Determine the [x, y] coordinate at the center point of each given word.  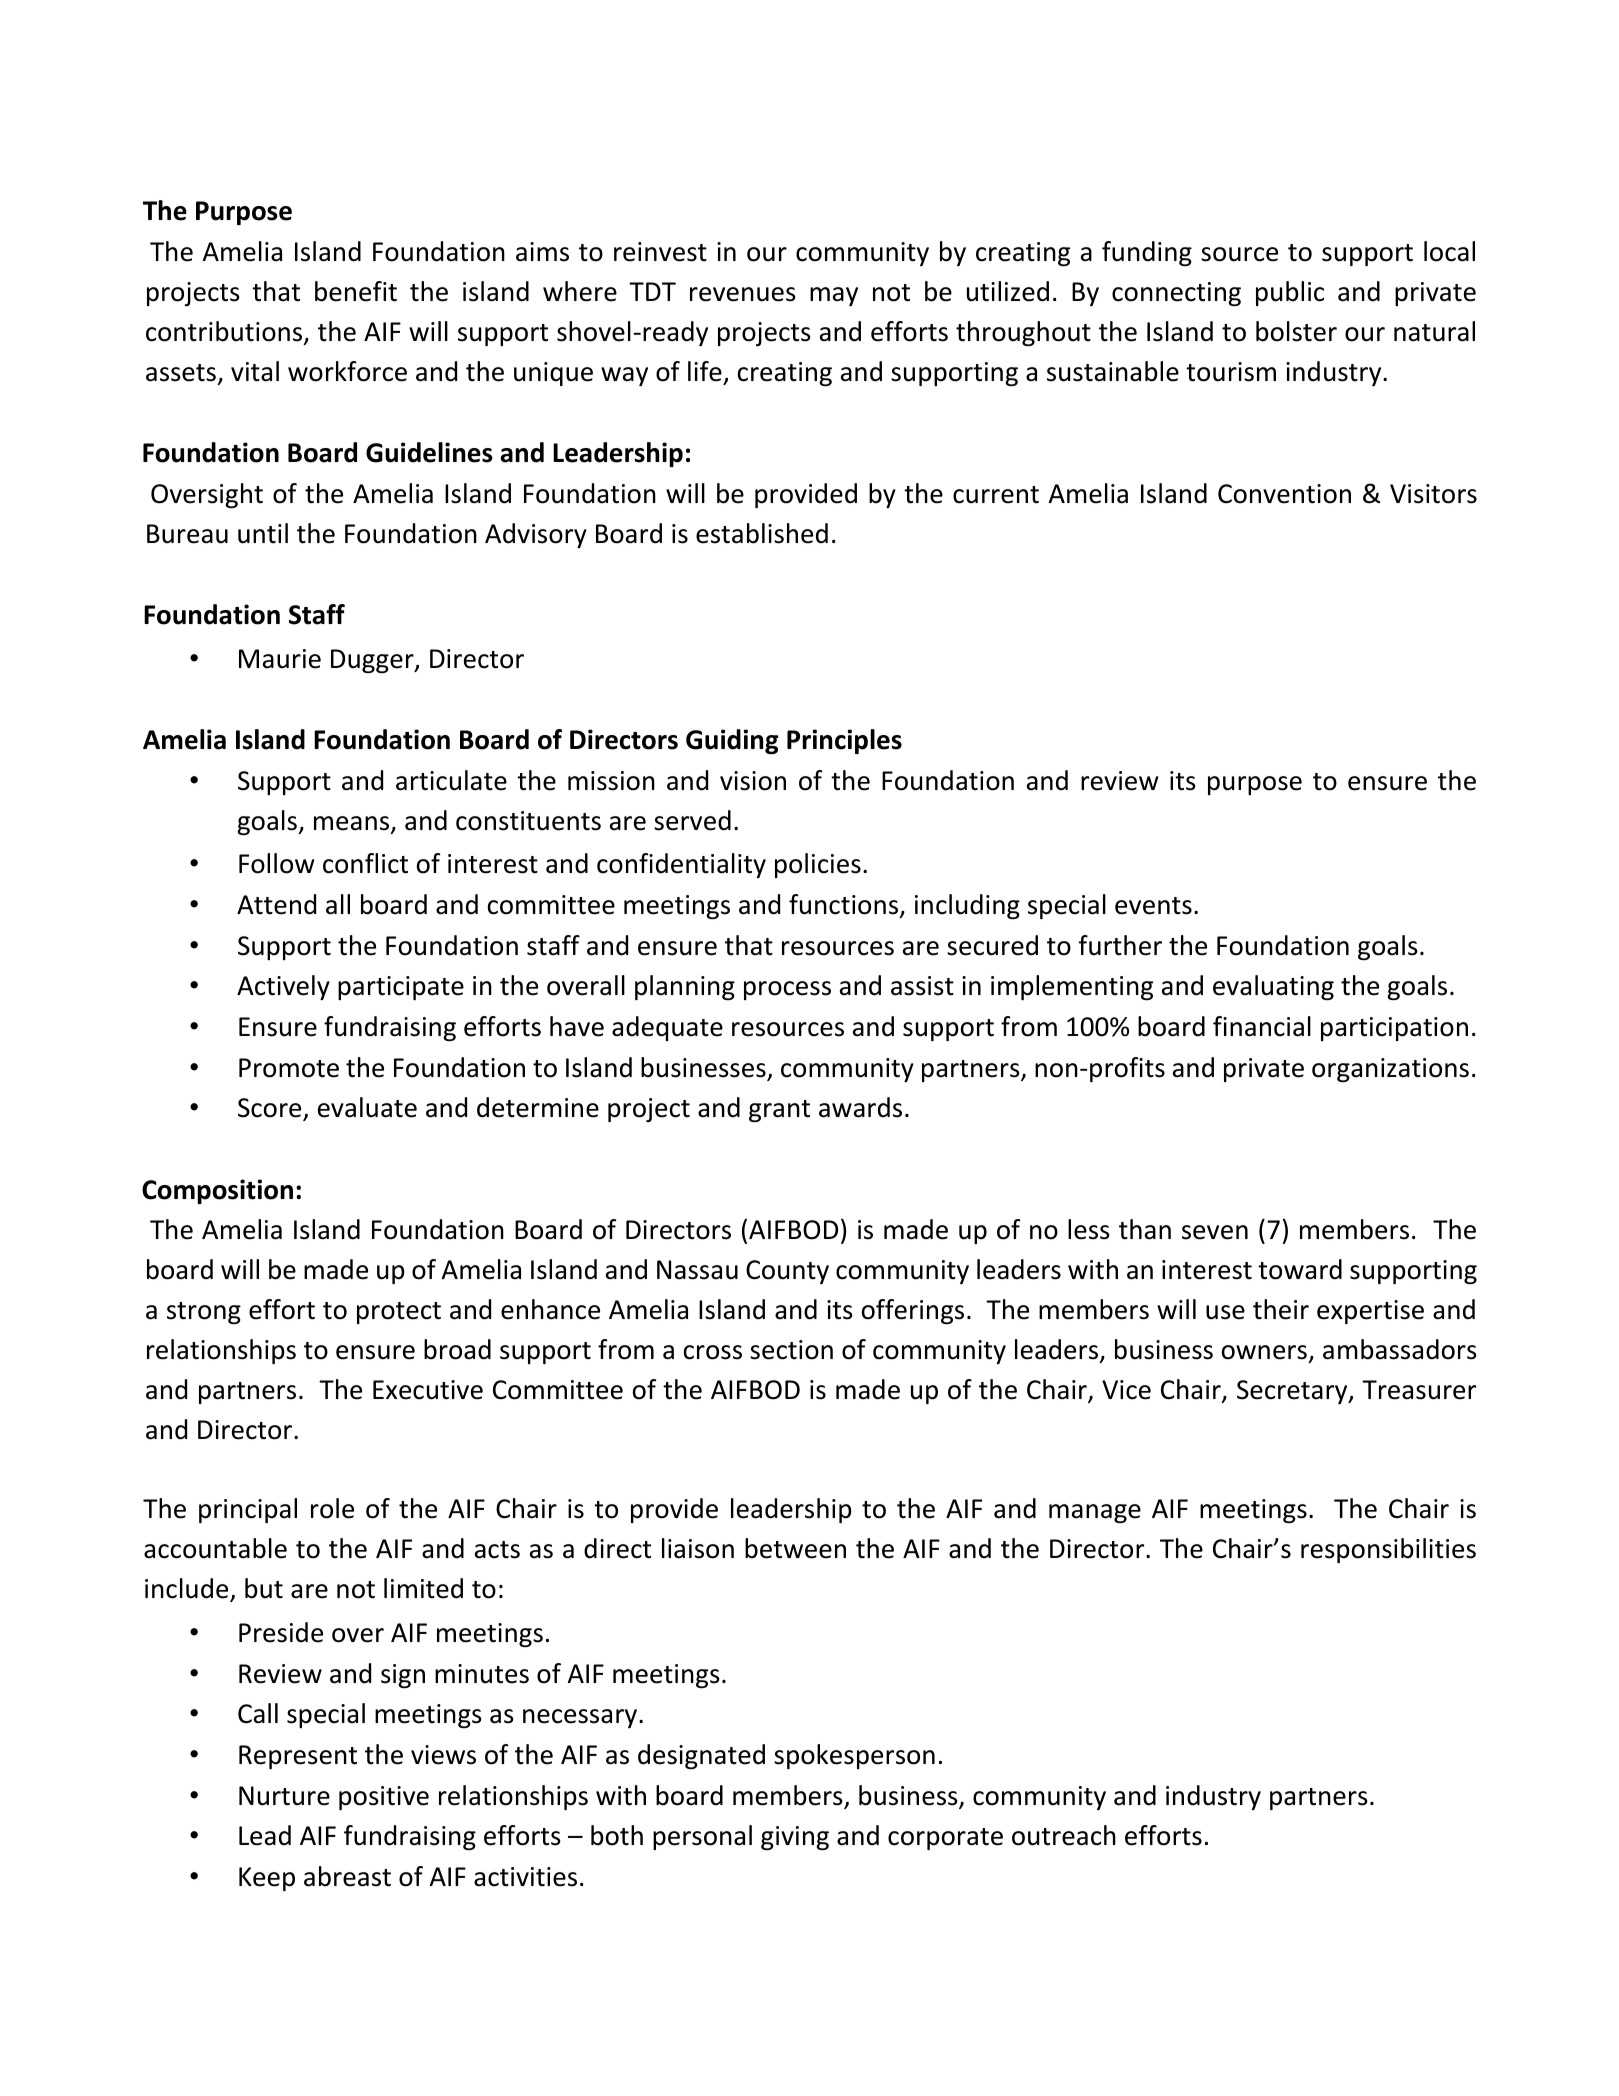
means [353, 824]
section [791, 1350]
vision [753, 781]
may [834, 296]
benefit [356, 291]
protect [399, 1313]
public [1290, 293]
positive [384, 1798]
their [1281, 1309]
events [1153, 906]
